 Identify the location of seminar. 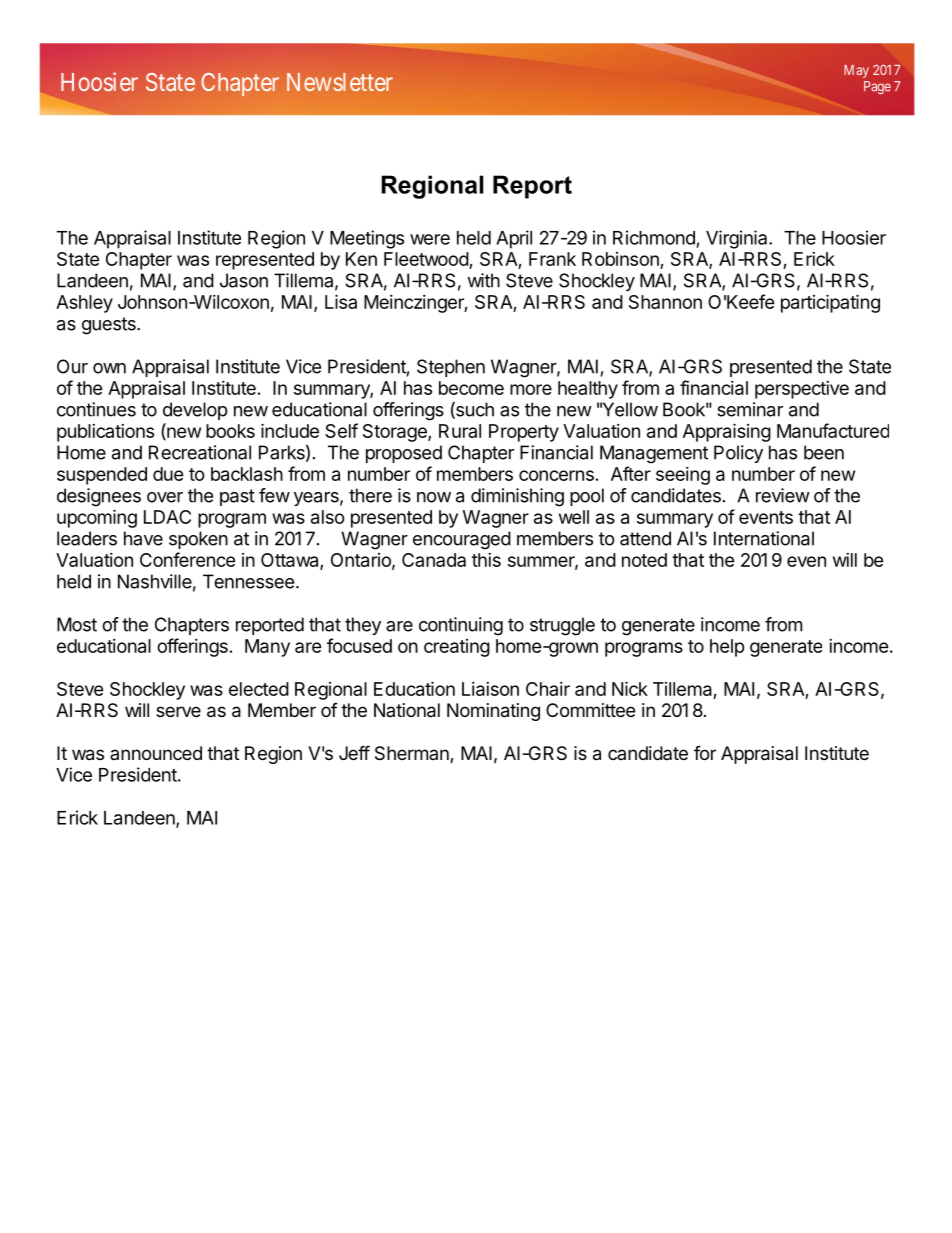
(750, 409).
